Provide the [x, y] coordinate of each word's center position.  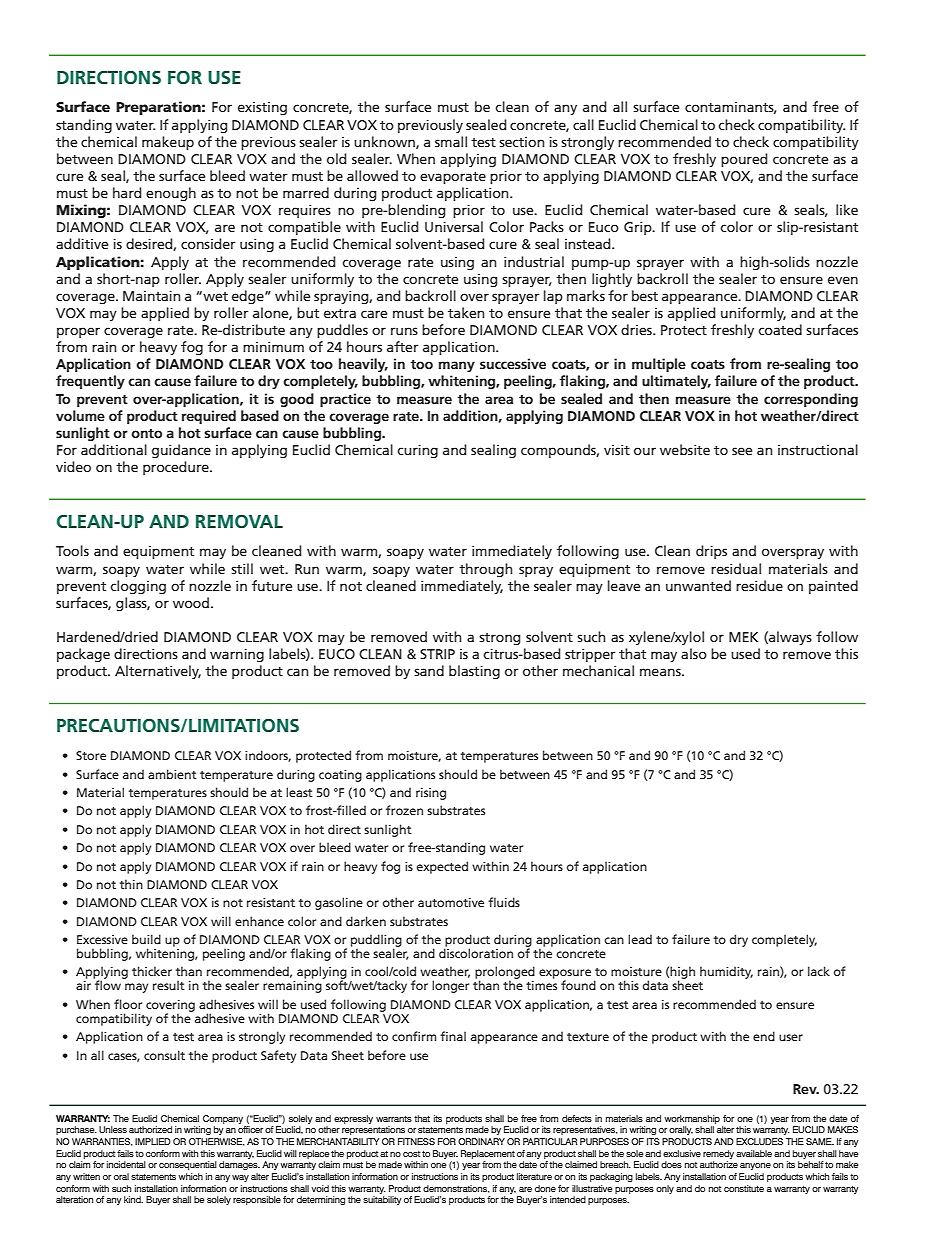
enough [171, 194]
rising [431, 794]
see [742, 451]
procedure [177, 468]
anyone [755, 1166]
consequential [188, 1165]
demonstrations [456, 1189]
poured [744, 160]
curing [417, 451]
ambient [172, 774]
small [451, 141]
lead [640, 939]
